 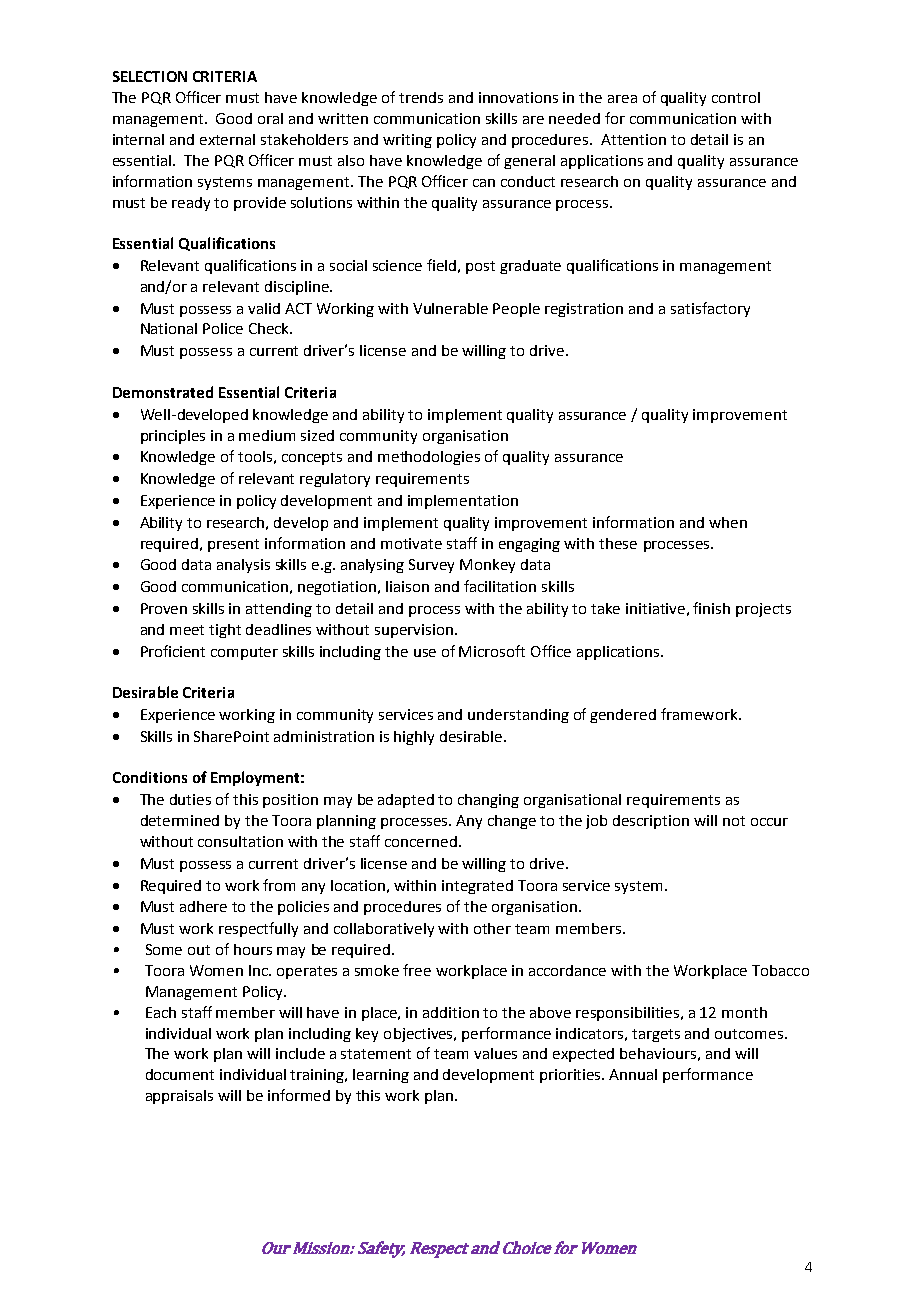 I want to click on satisfactory, so click(x=710, y=309).
